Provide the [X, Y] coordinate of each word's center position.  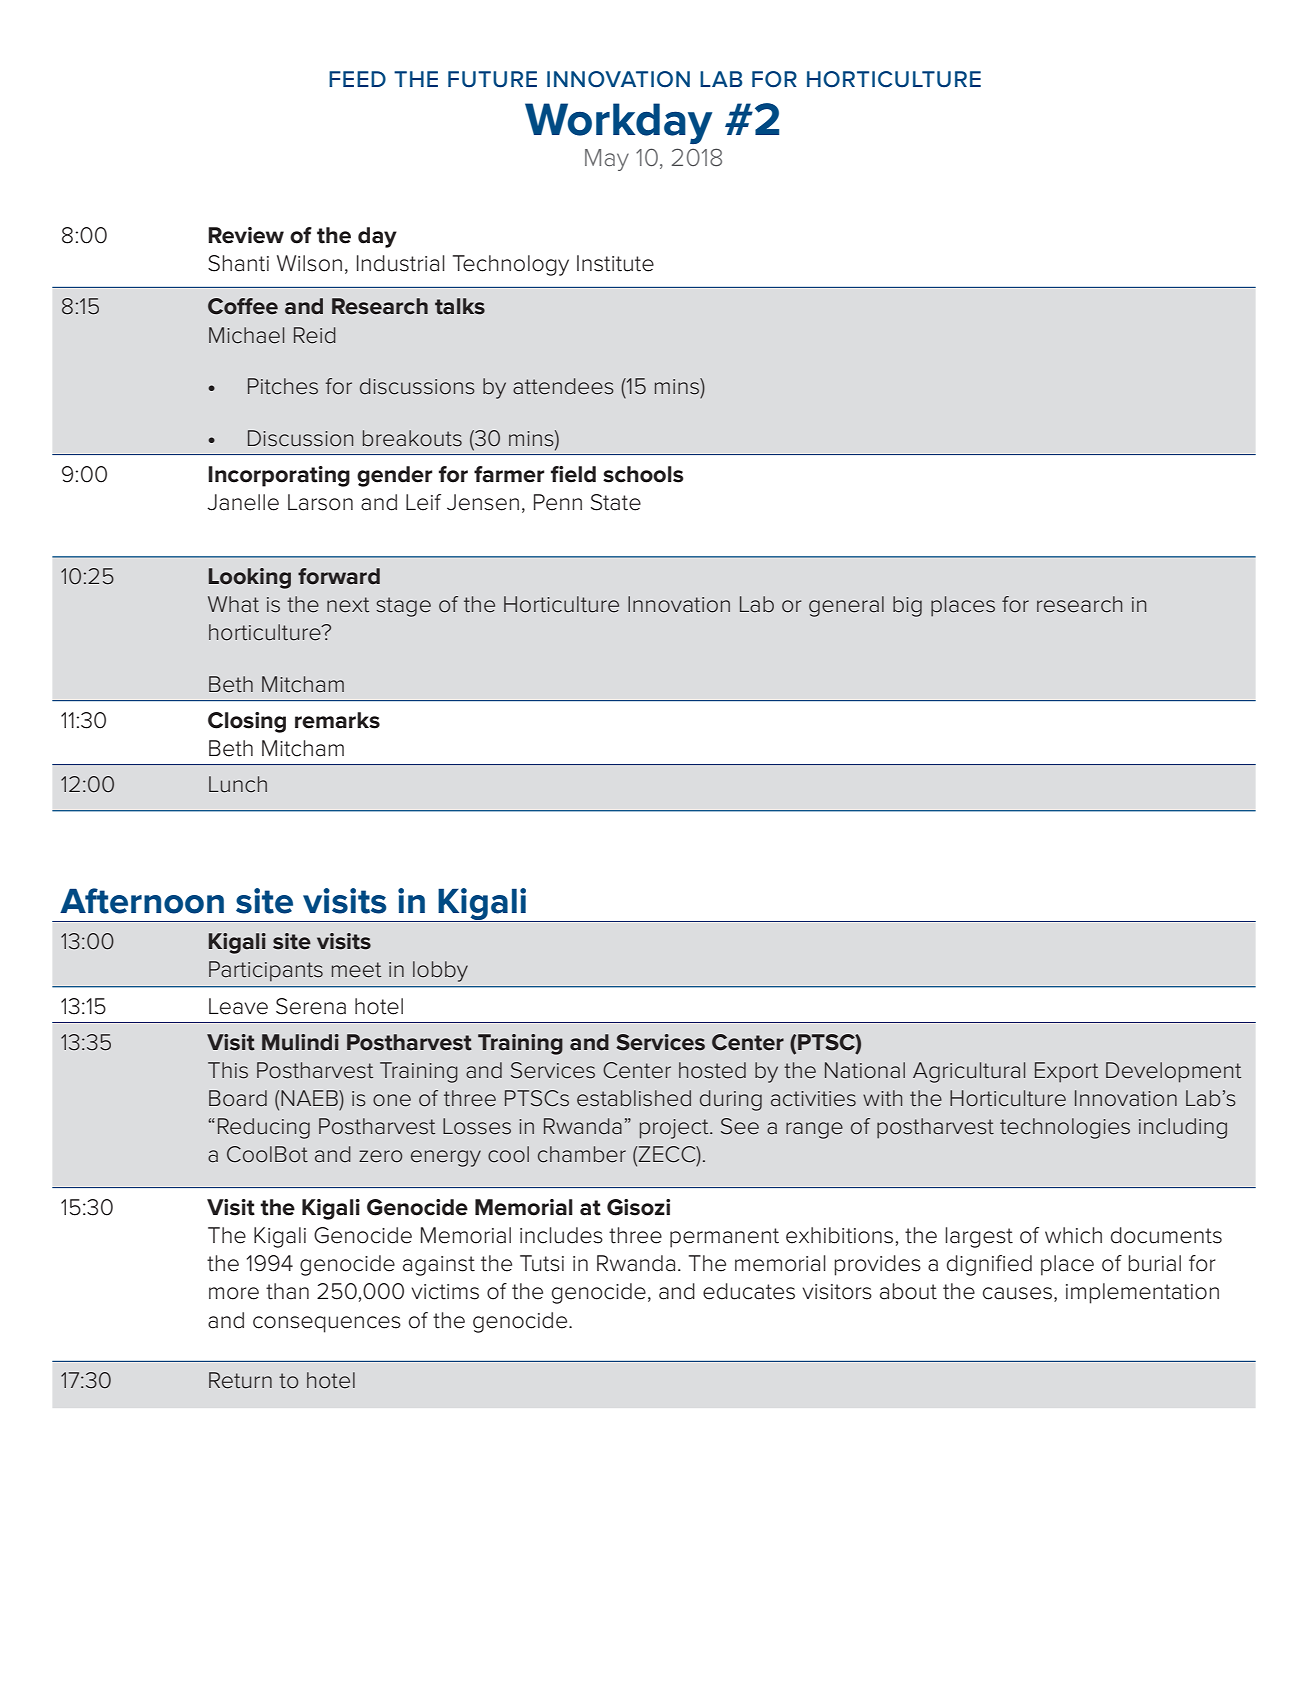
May [607, 160]
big [907, 606]
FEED [357, 79]
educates [749, 1291]
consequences [327, 1324]
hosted [712, 1070]
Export [1066, 1072]
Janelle [243, 502]
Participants [266, 971]
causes [1017, 1293]
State [616, 502]
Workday [618, 123]
